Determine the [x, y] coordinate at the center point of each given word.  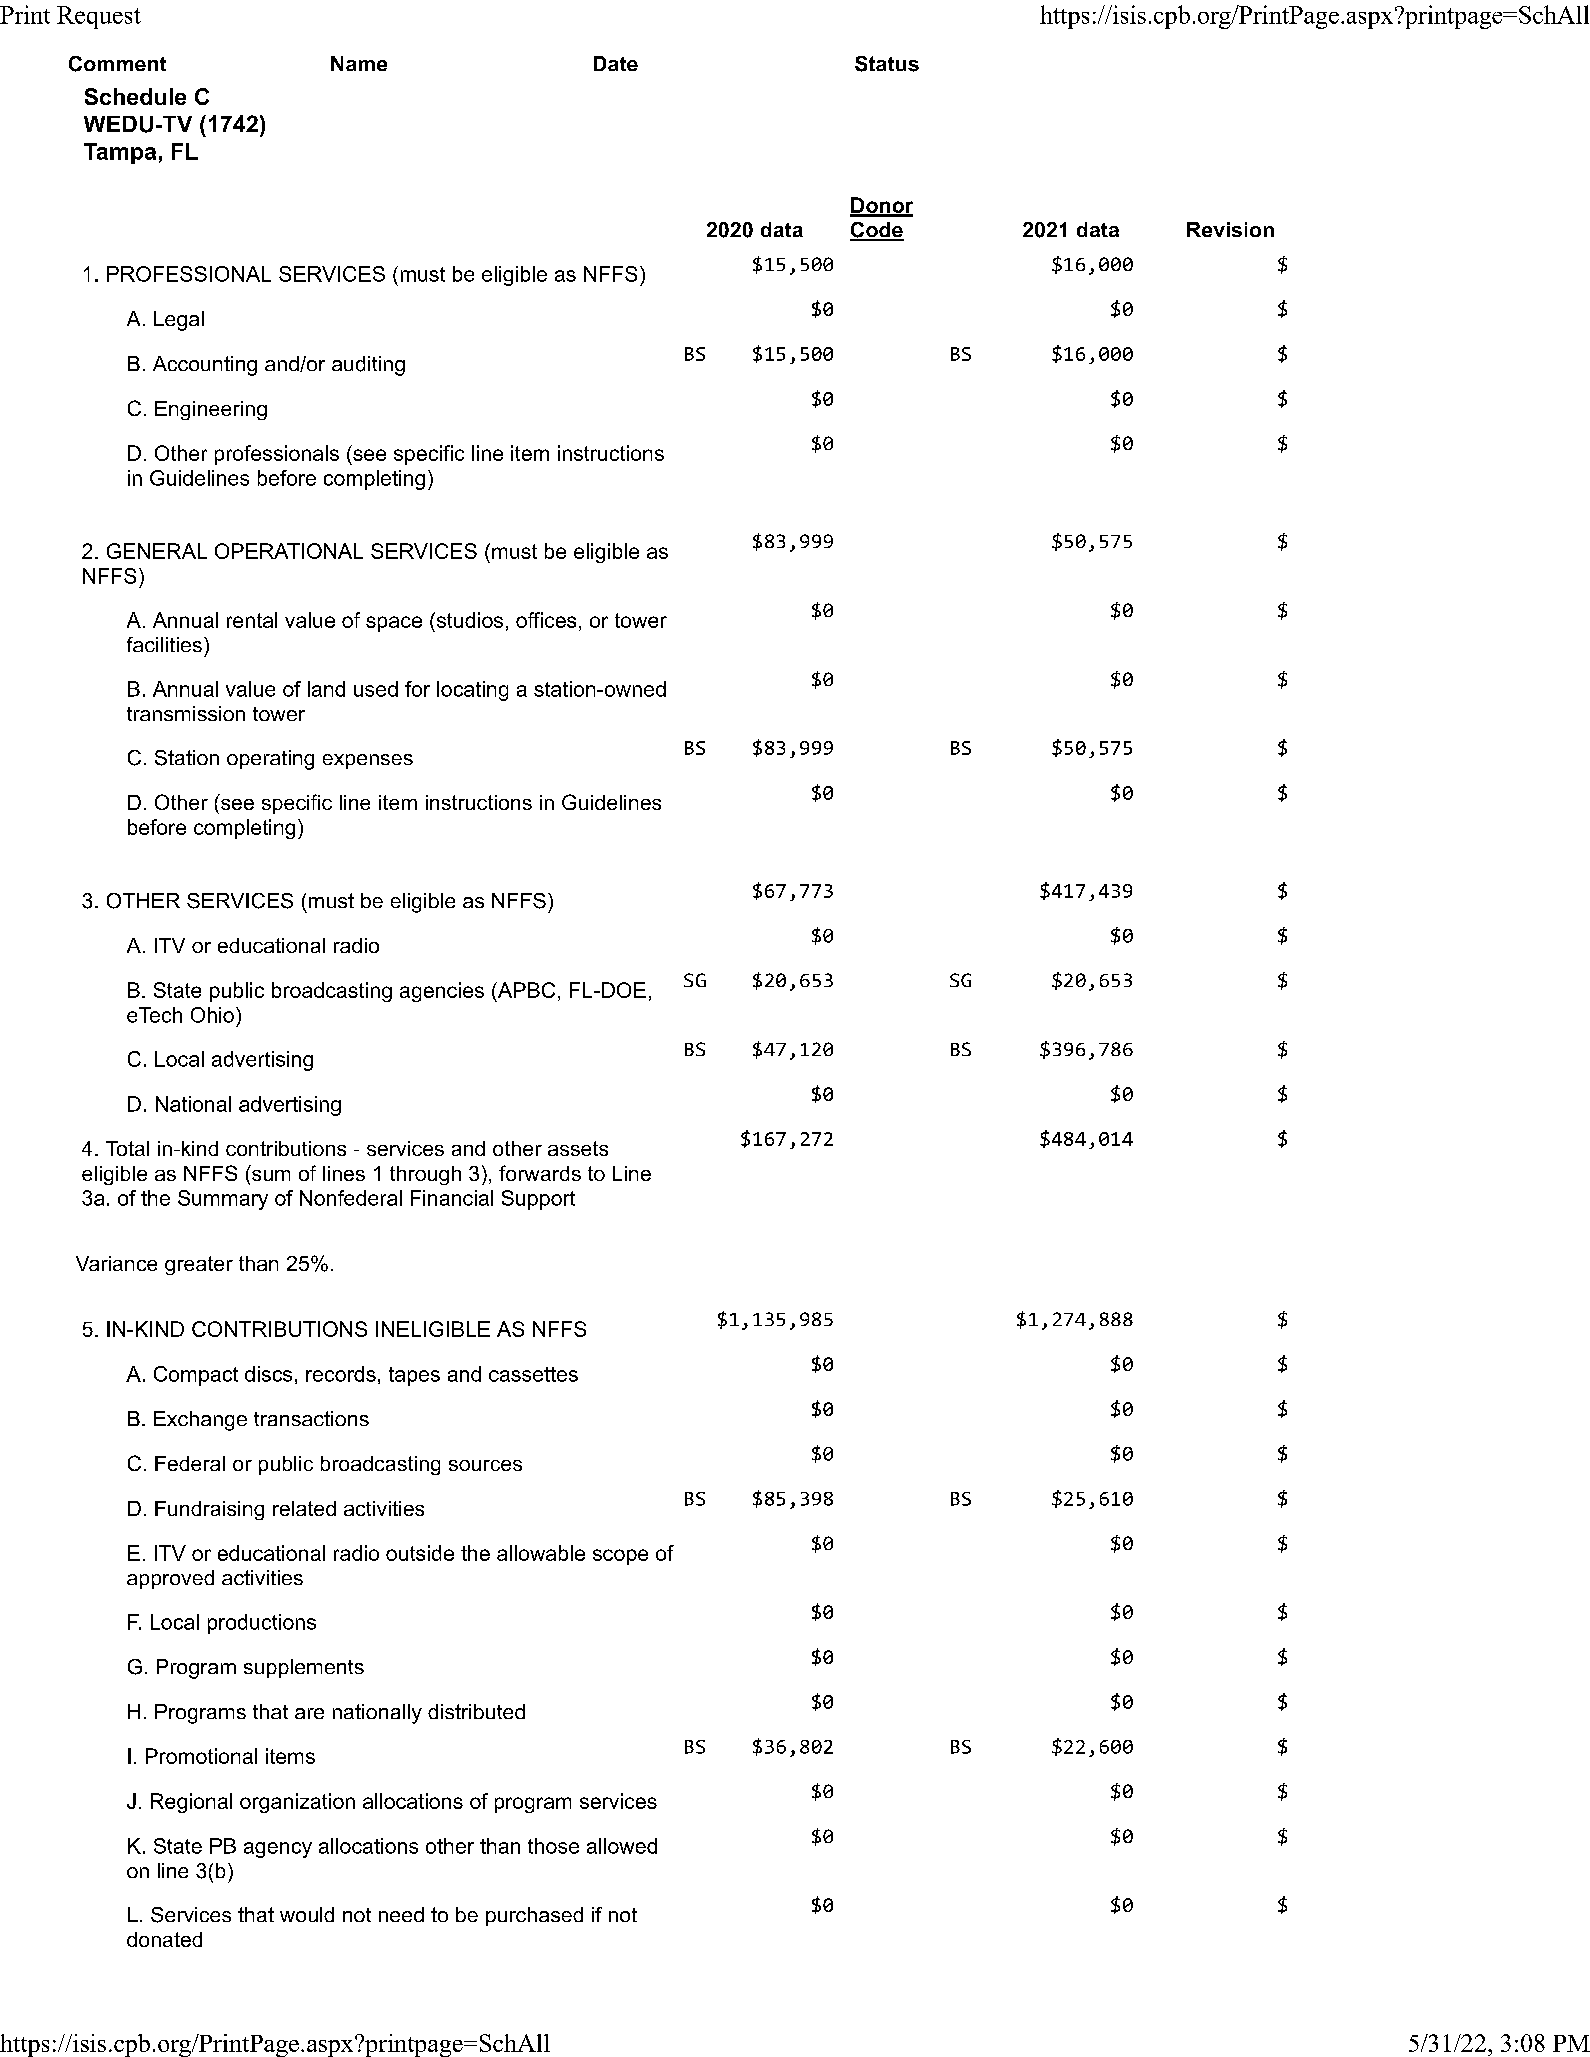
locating [472, 691]
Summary [223, 1200]
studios [468, 620]
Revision [1230, 229]
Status [887, 64]
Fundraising [209, 1510]
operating [270, 760]
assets [578, 1148]
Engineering [211, 410]
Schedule [135, 96]
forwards [540, 1173]
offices [546, 620]
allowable [541, 1553]
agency [278, 1850]
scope [620, 1557]
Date [616, 63]
